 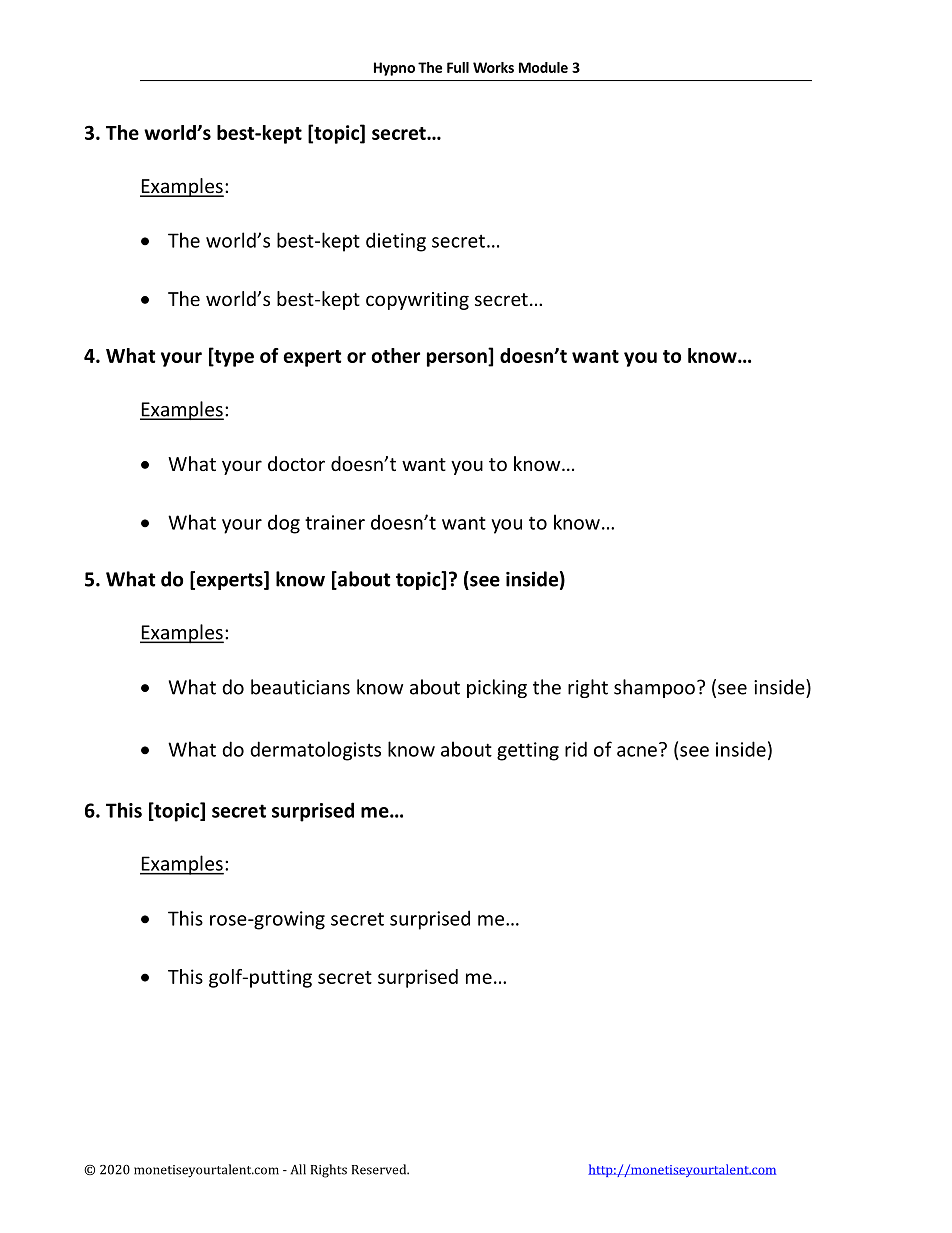 I want to click on dermatologists, so click(x=315, y=751).
